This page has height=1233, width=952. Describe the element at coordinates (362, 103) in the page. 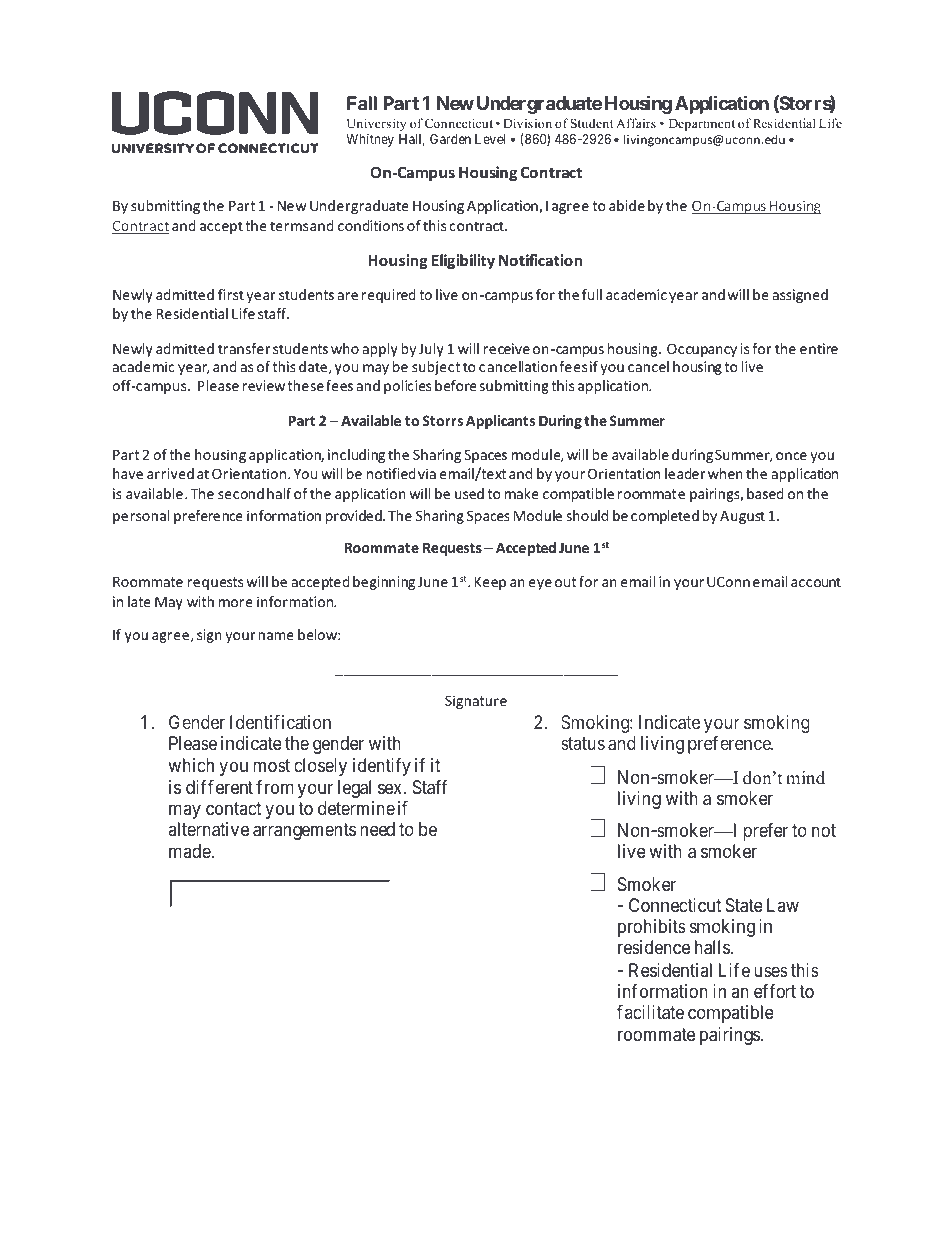

I see `Fall` at that location.
